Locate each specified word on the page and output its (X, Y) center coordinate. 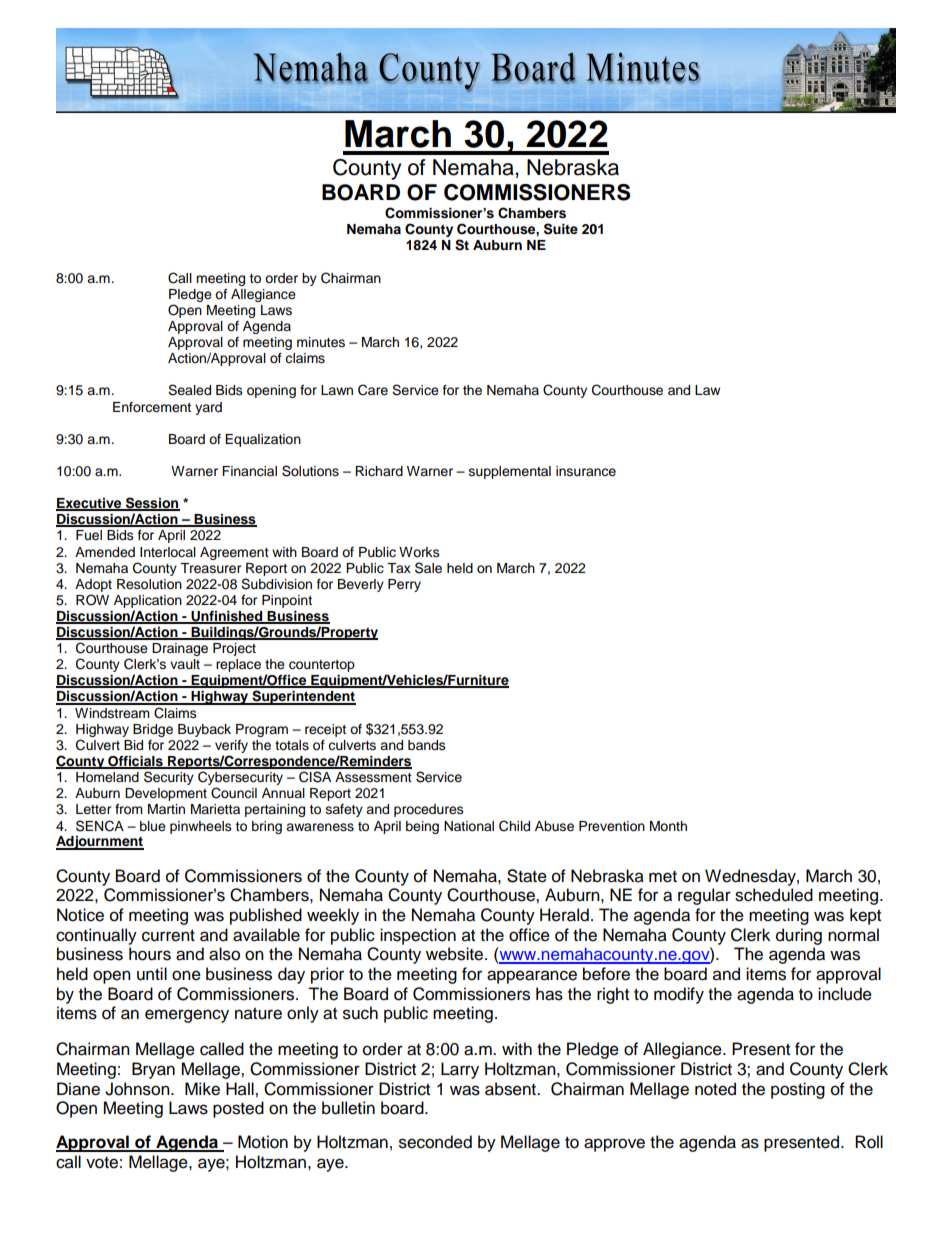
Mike (202, 1089)
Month (668, 826)
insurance (586, 471)
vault (185, 664)
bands (427, 745)
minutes (321, 342)
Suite (561, 229)
